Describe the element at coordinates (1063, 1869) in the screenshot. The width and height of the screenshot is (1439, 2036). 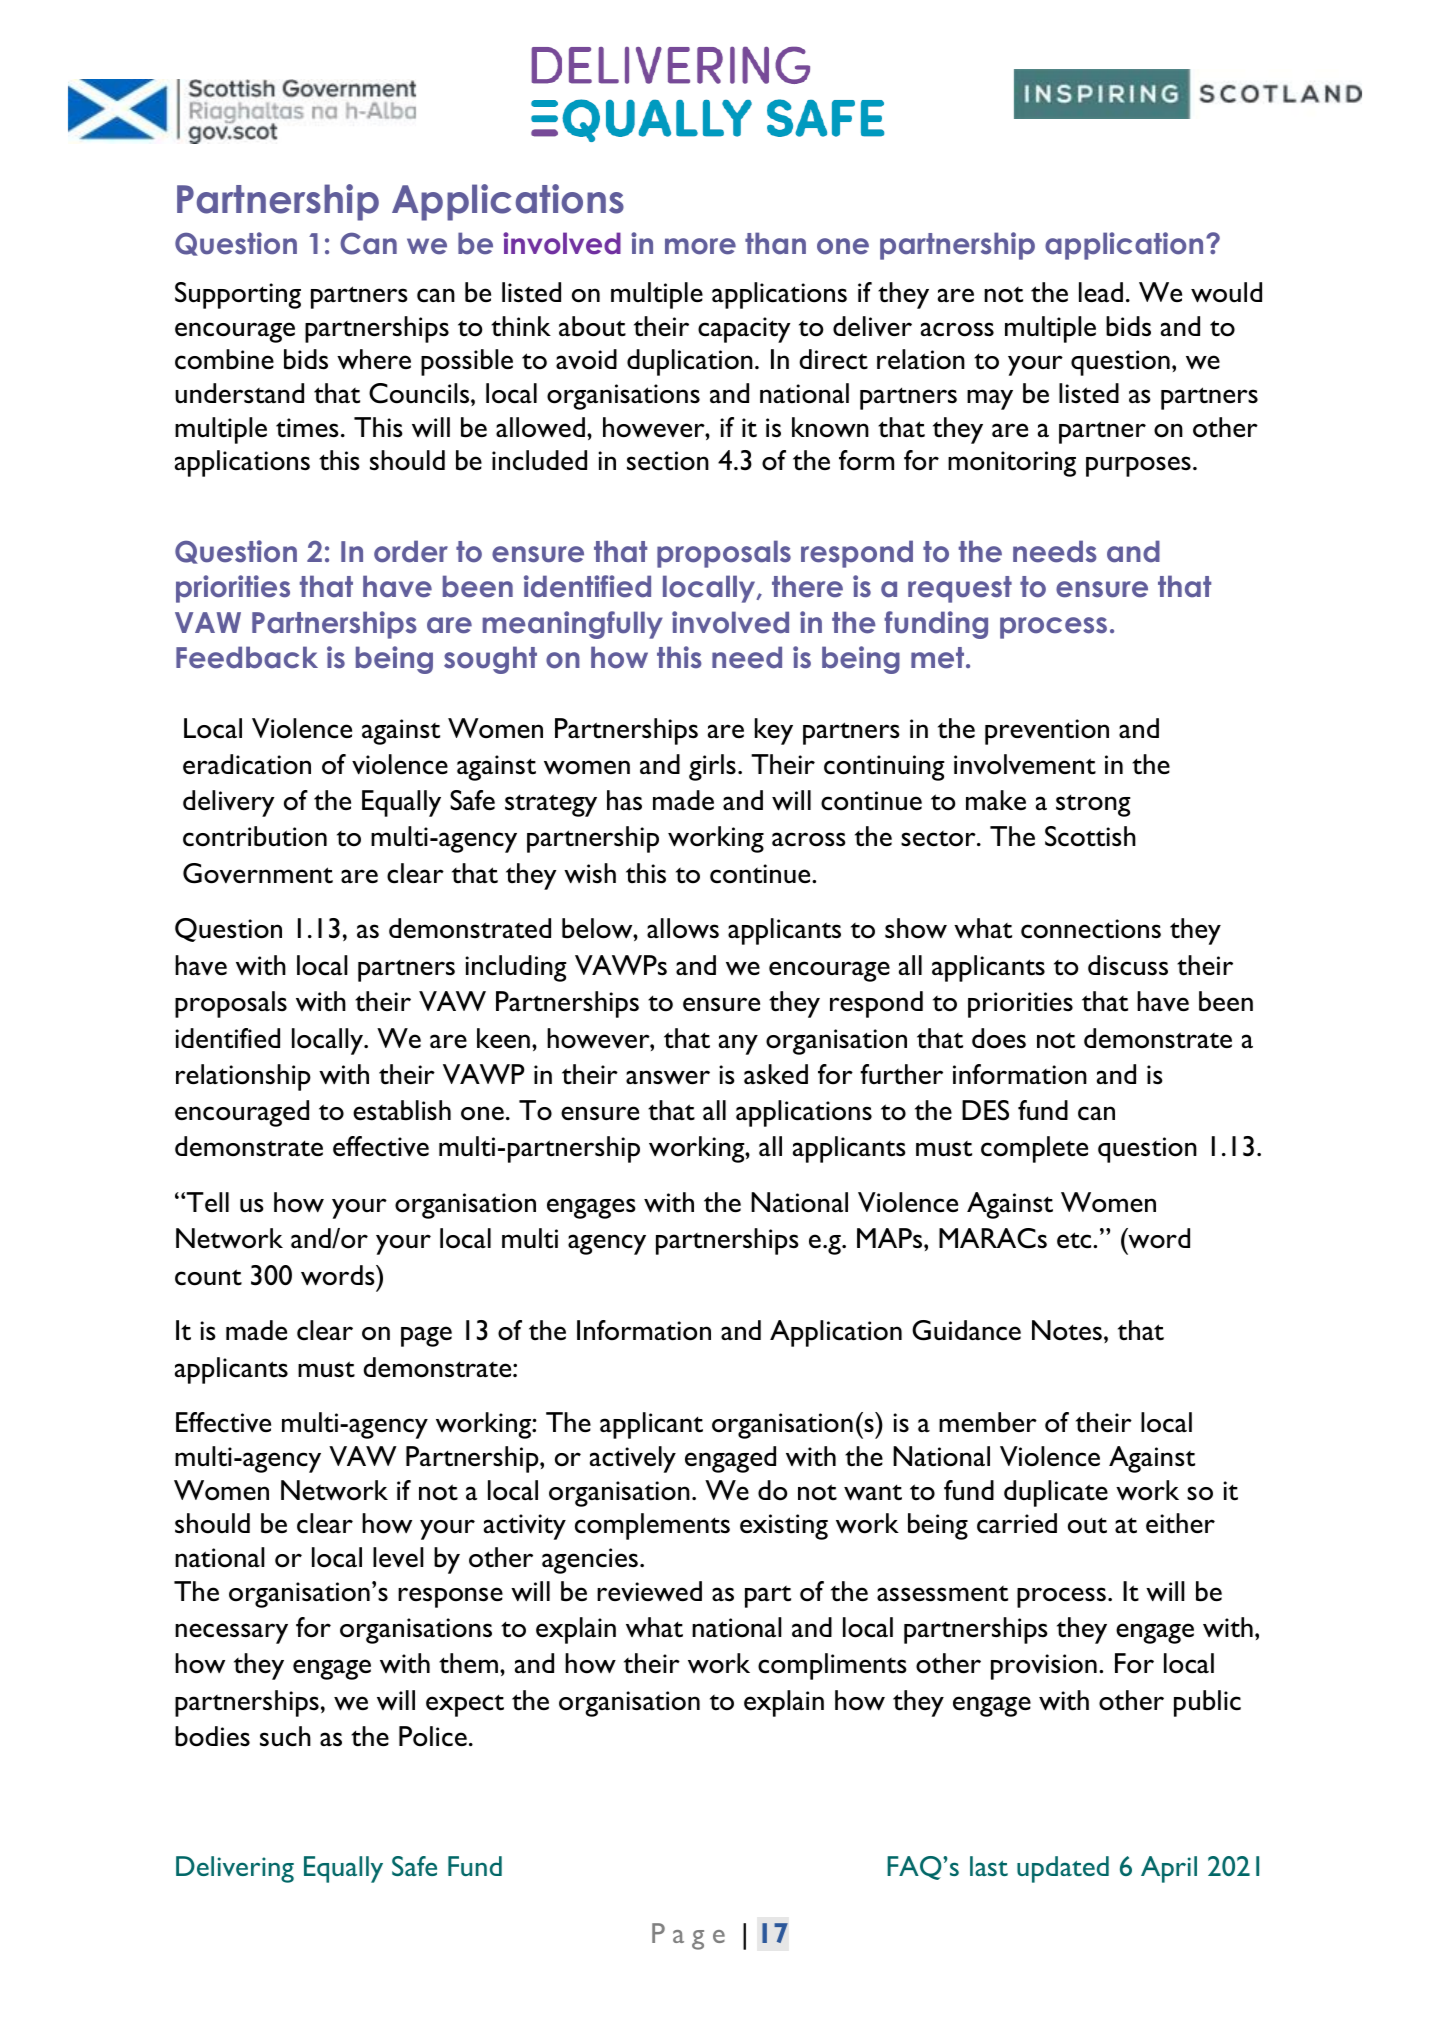
I see `updated` at that location.
